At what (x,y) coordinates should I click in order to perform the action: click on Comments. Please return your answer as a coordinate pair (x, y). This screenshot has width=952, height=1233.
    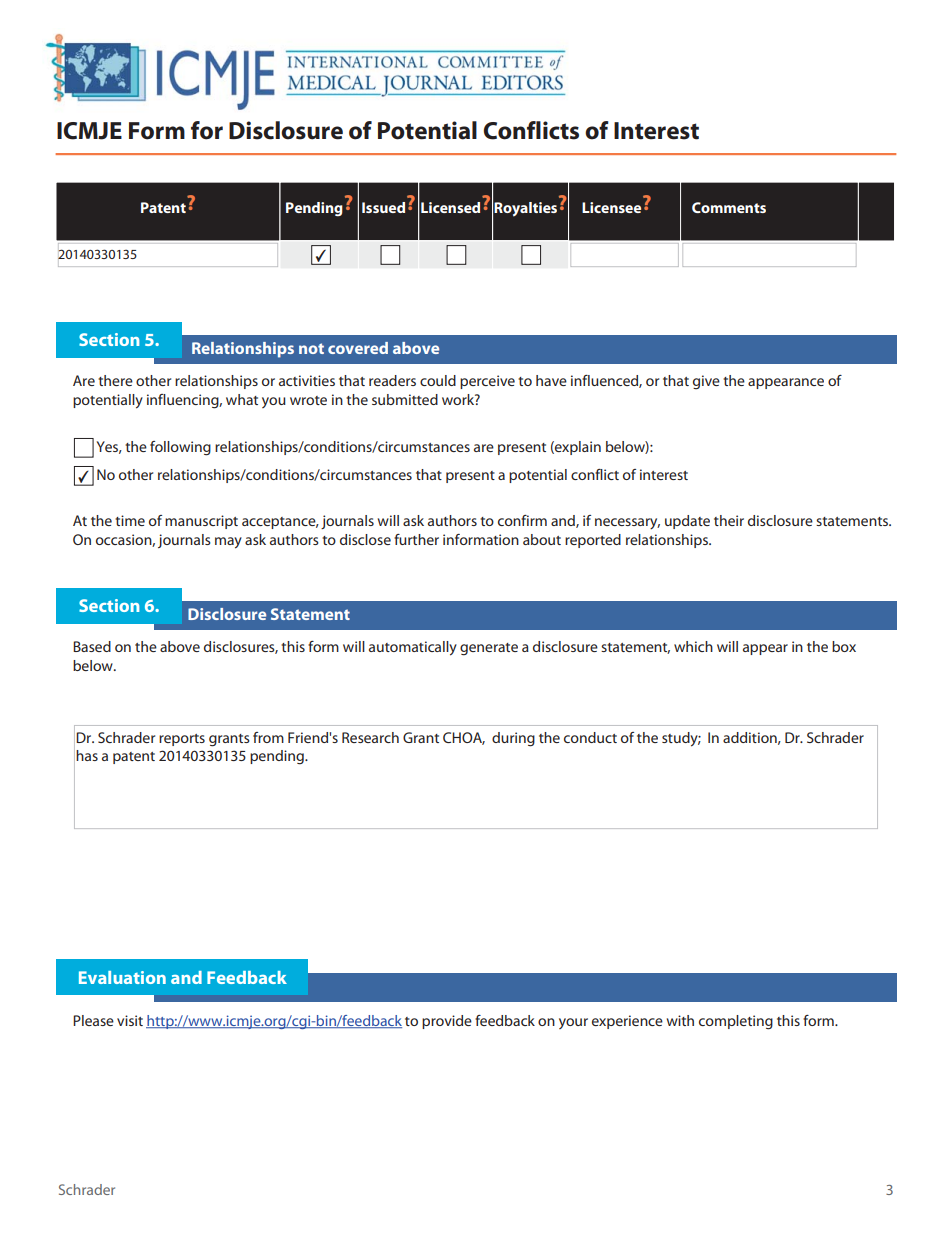
    Looking at the image, I should click on (729, 207).
